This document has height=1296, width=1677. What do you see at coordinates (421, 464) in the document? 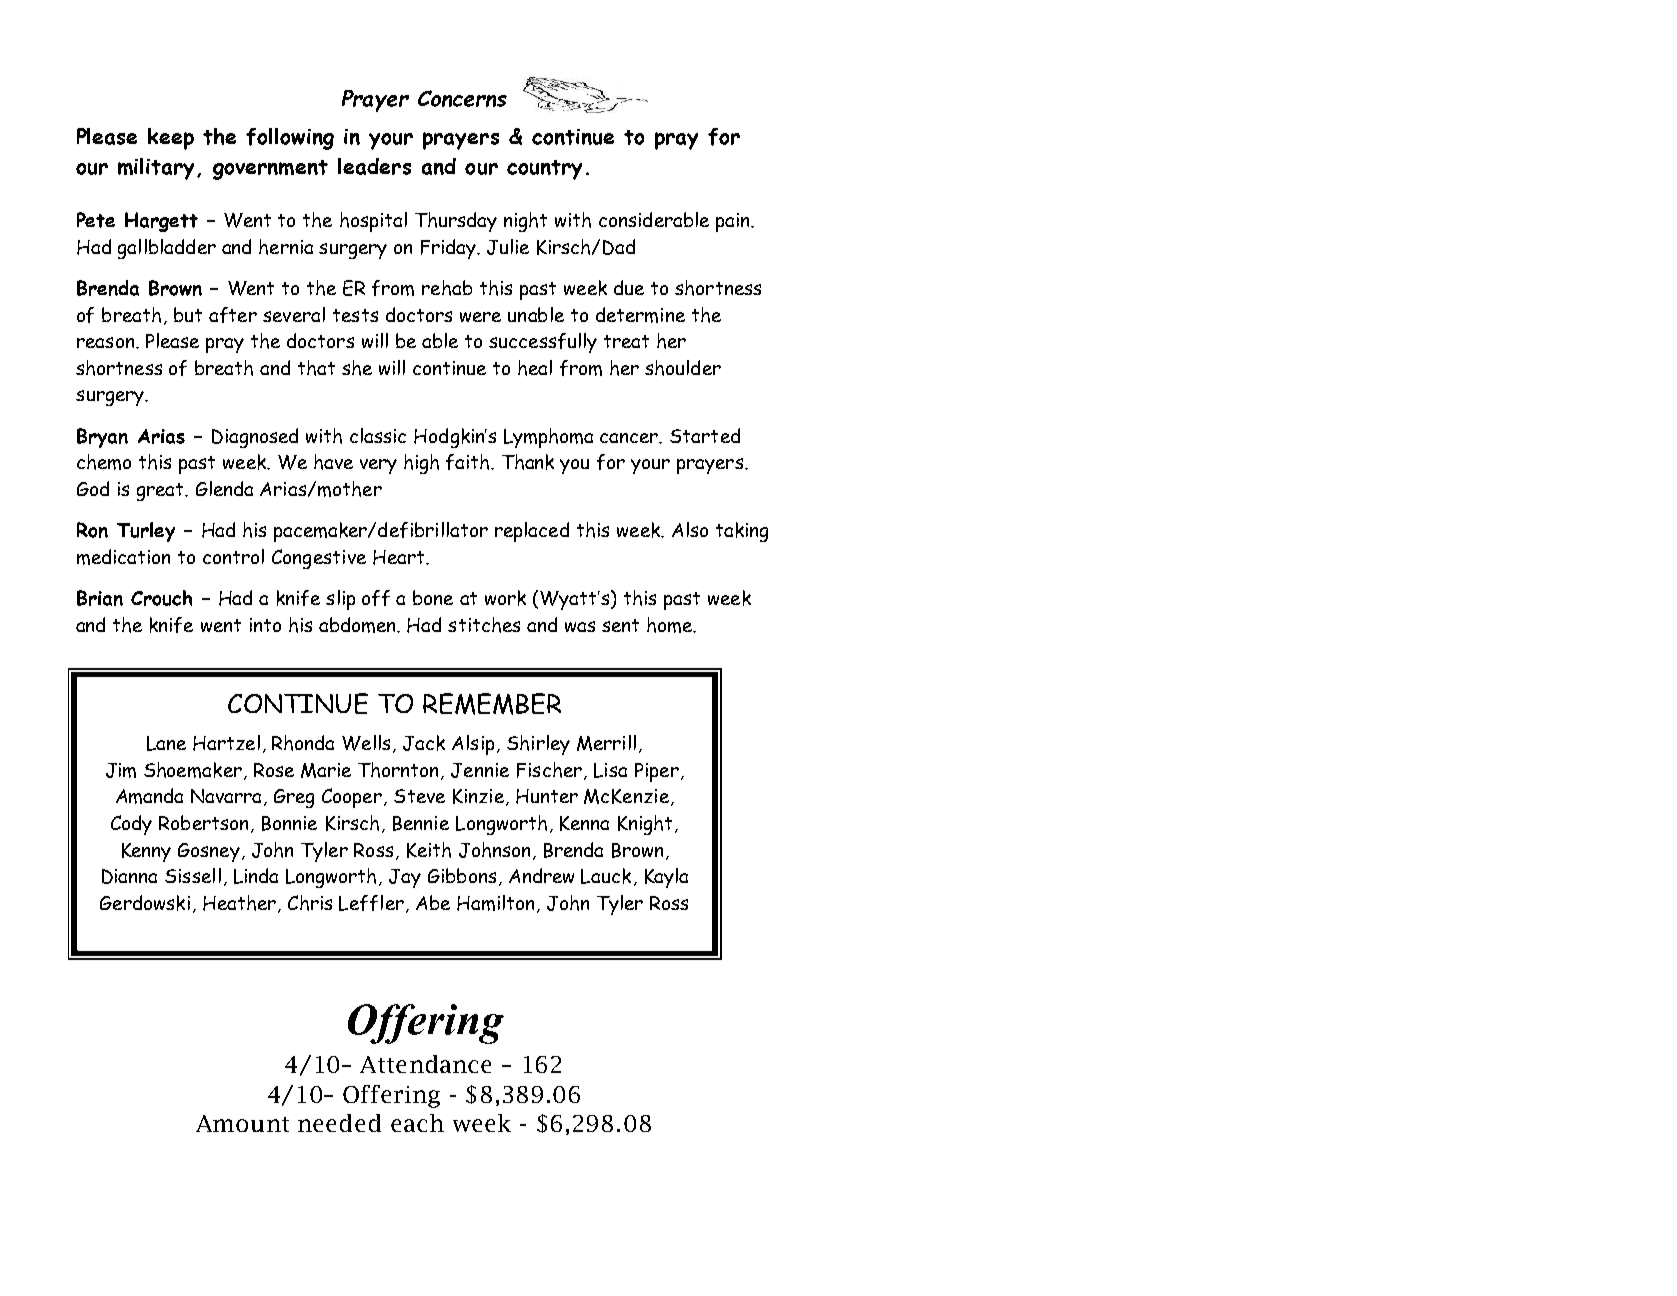
I see `high` at bounding box center [421, 464].
